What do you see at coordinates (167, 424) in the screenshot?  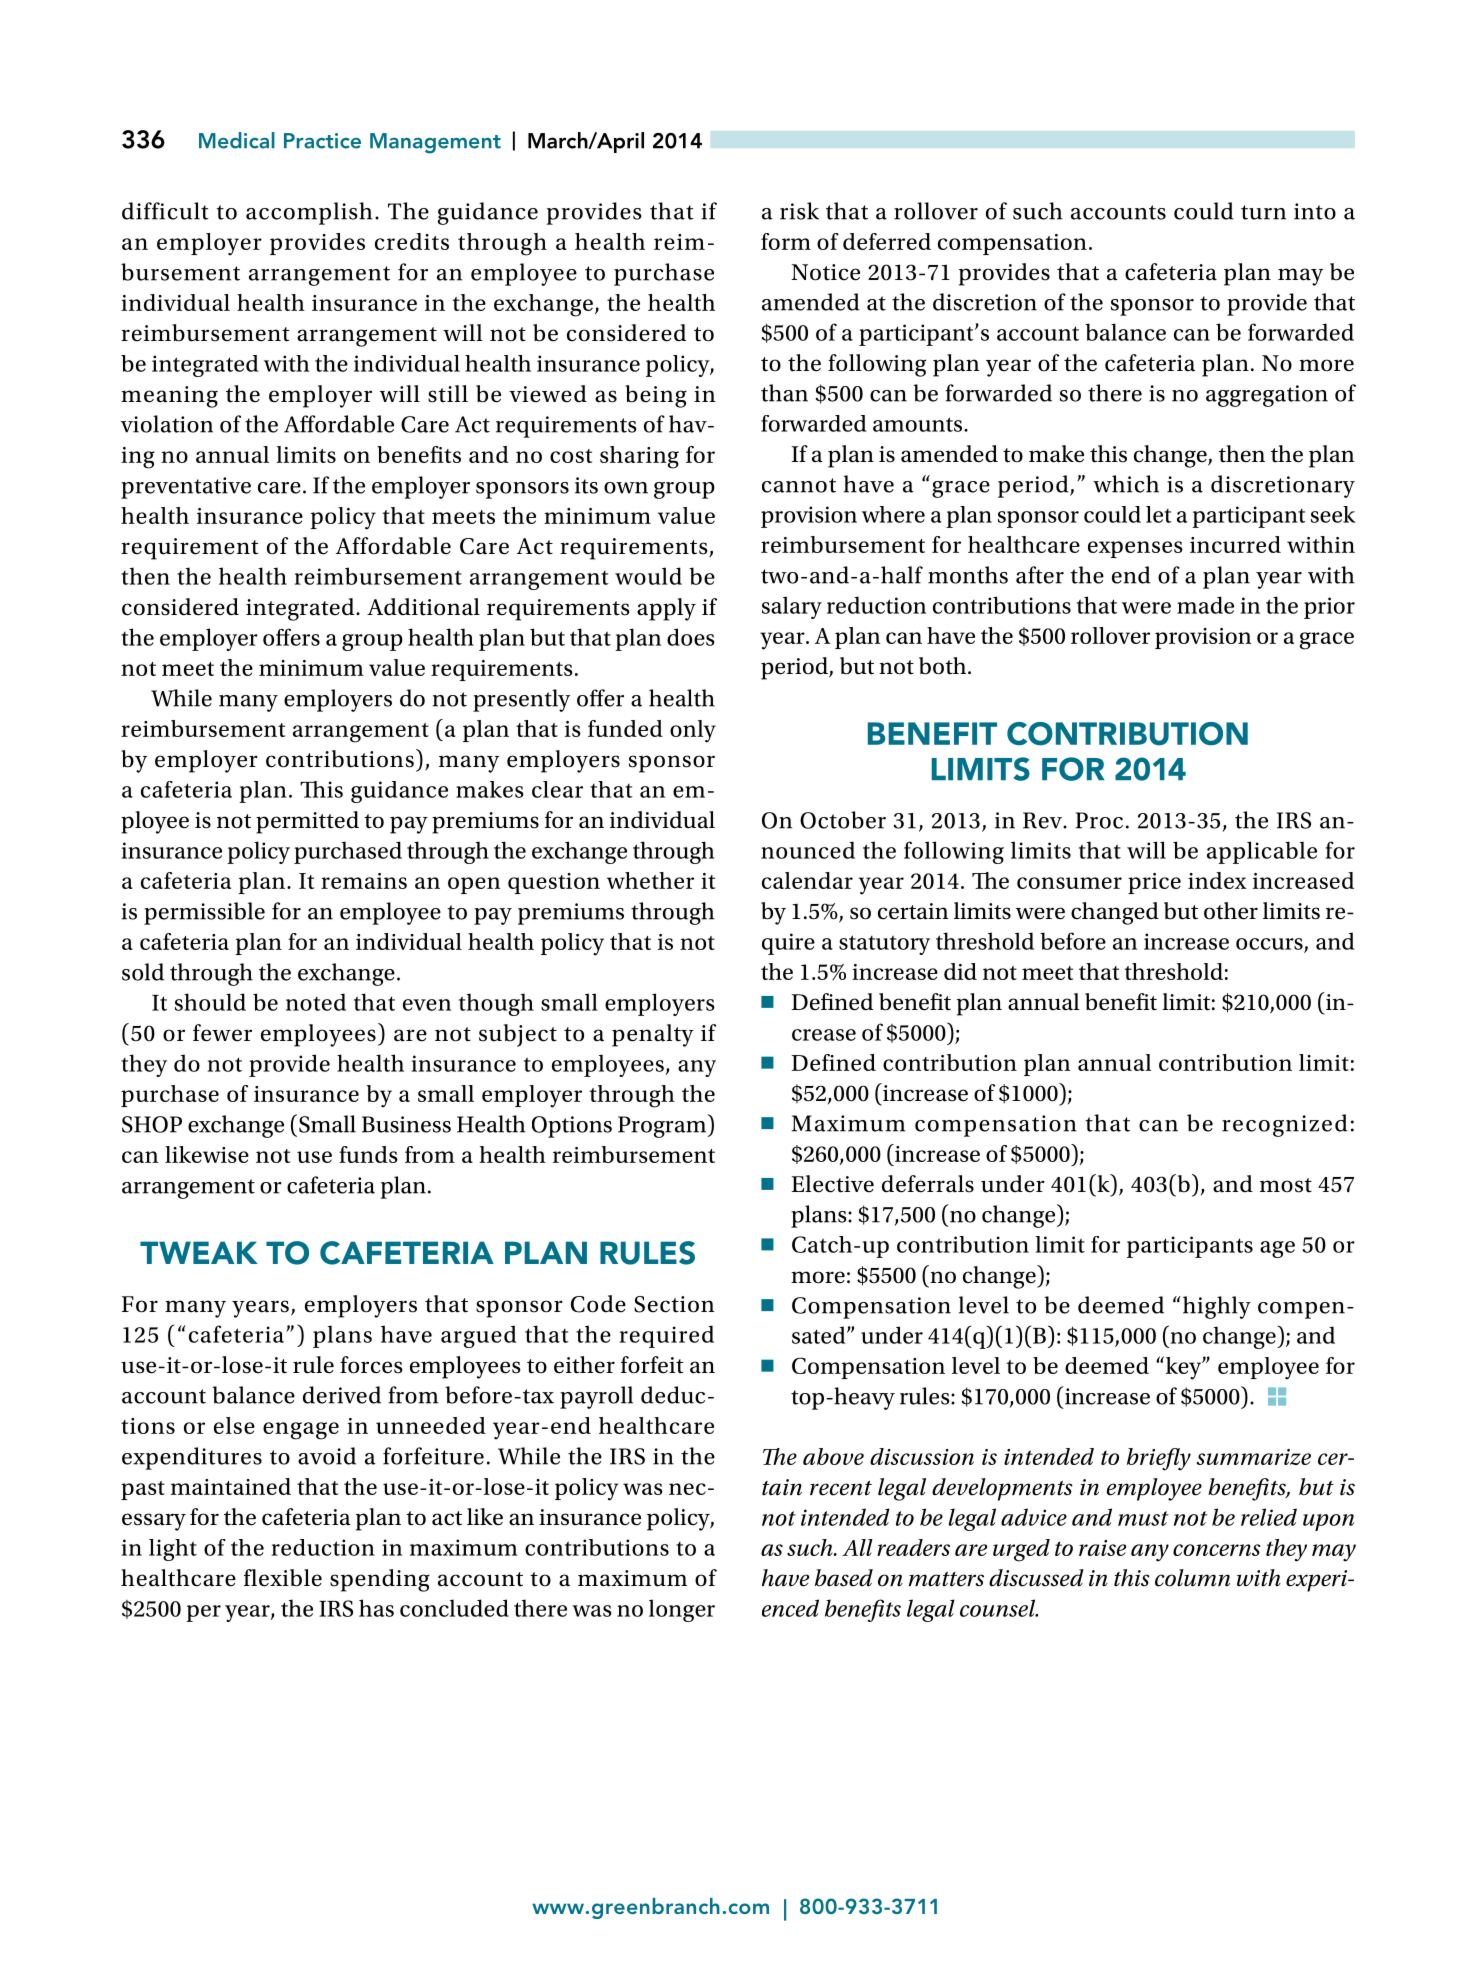 I see `violation` at bounding box center [167, 424].
